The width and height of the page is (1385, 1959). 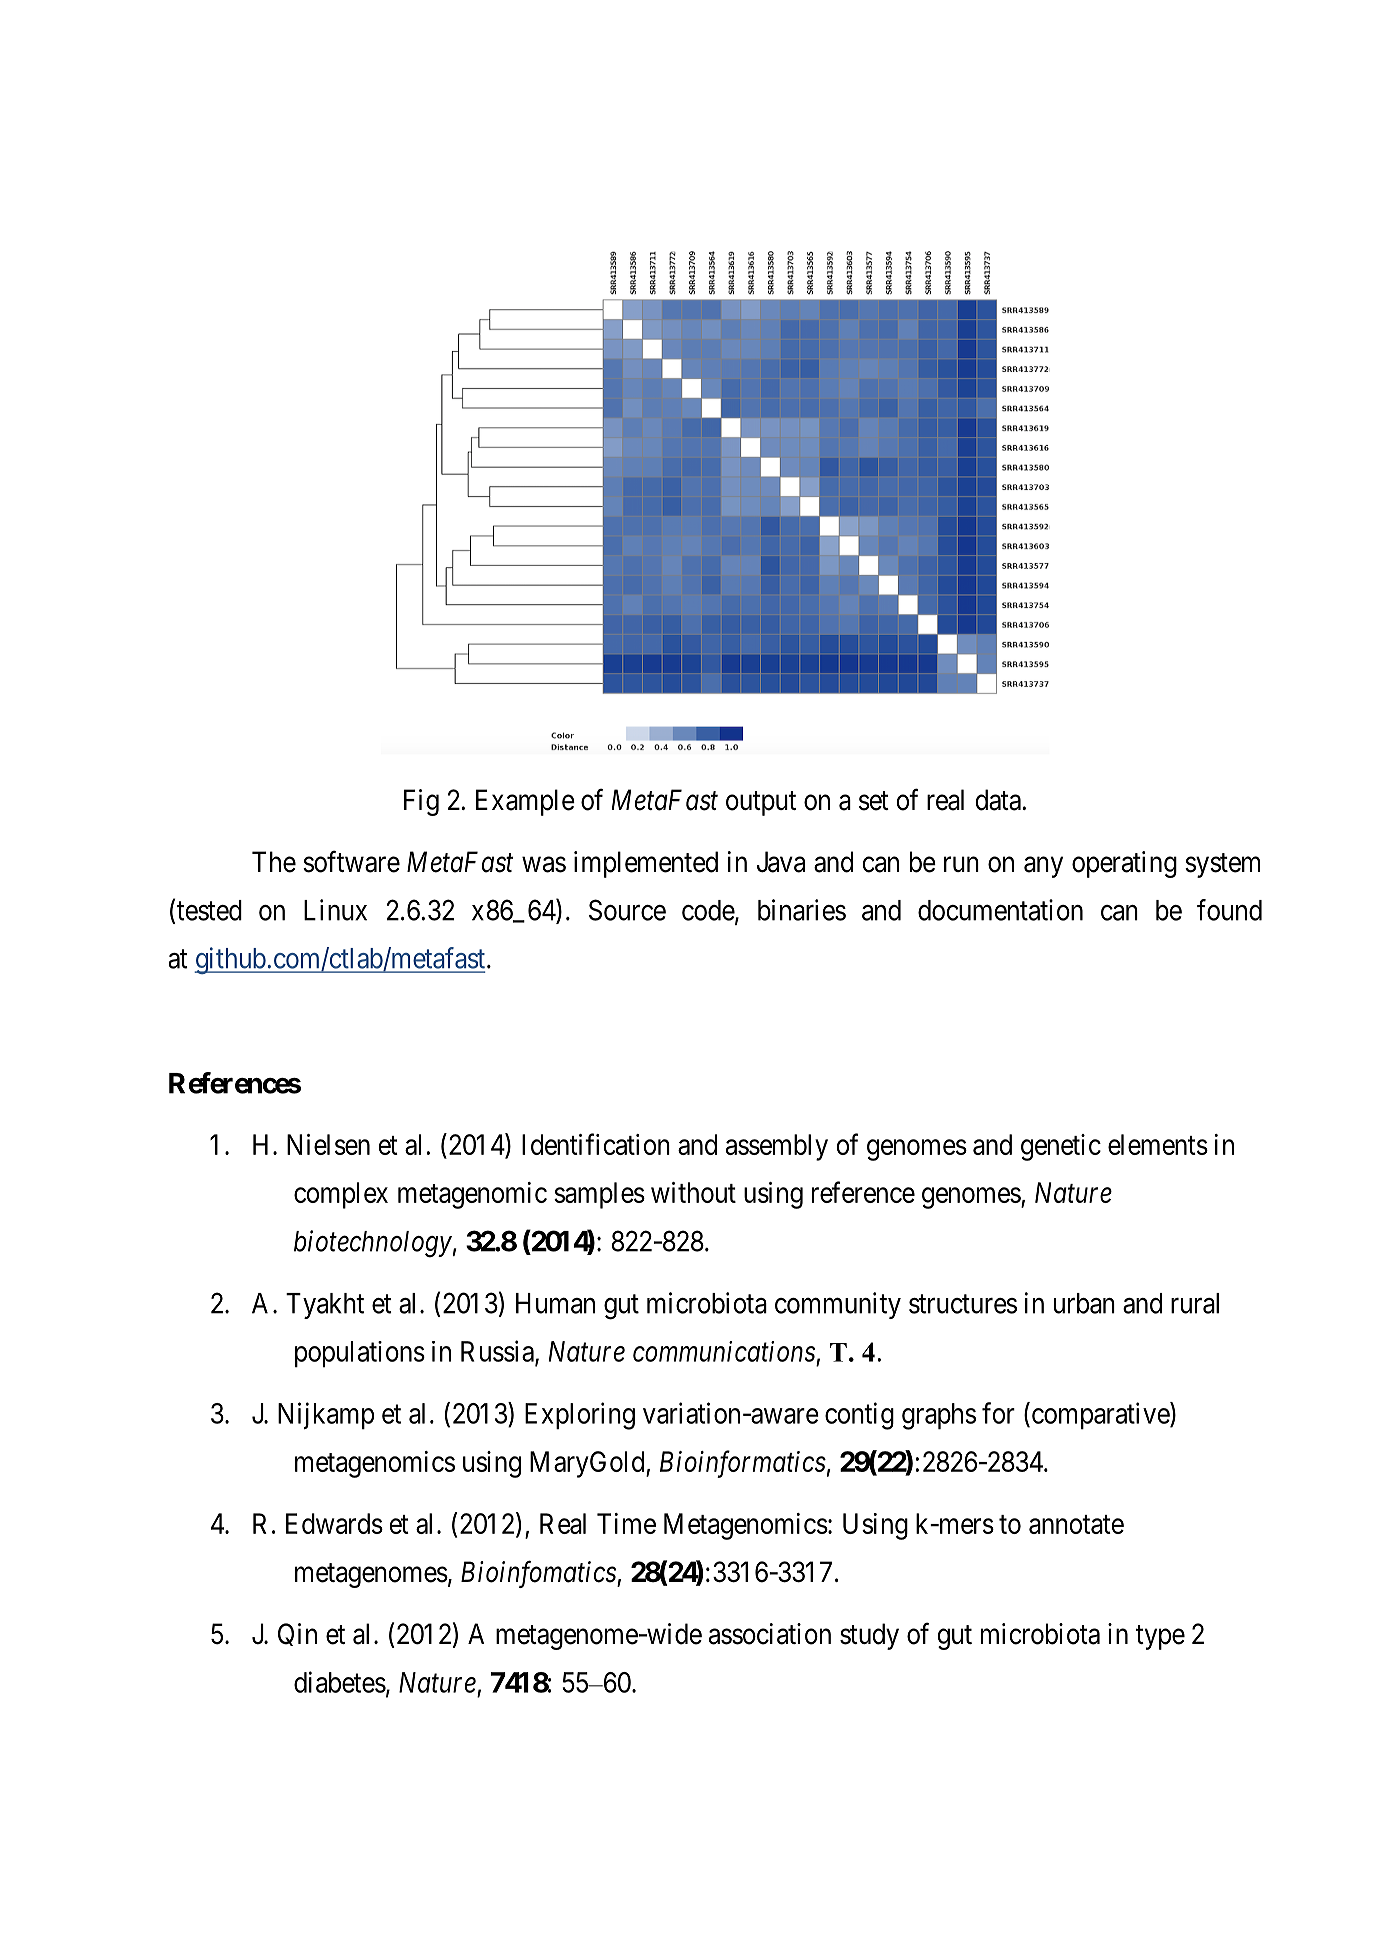 What do you see at coordinates (297, 1634) in the page?
I see `Qin` at bounding box center [297, 1634].
